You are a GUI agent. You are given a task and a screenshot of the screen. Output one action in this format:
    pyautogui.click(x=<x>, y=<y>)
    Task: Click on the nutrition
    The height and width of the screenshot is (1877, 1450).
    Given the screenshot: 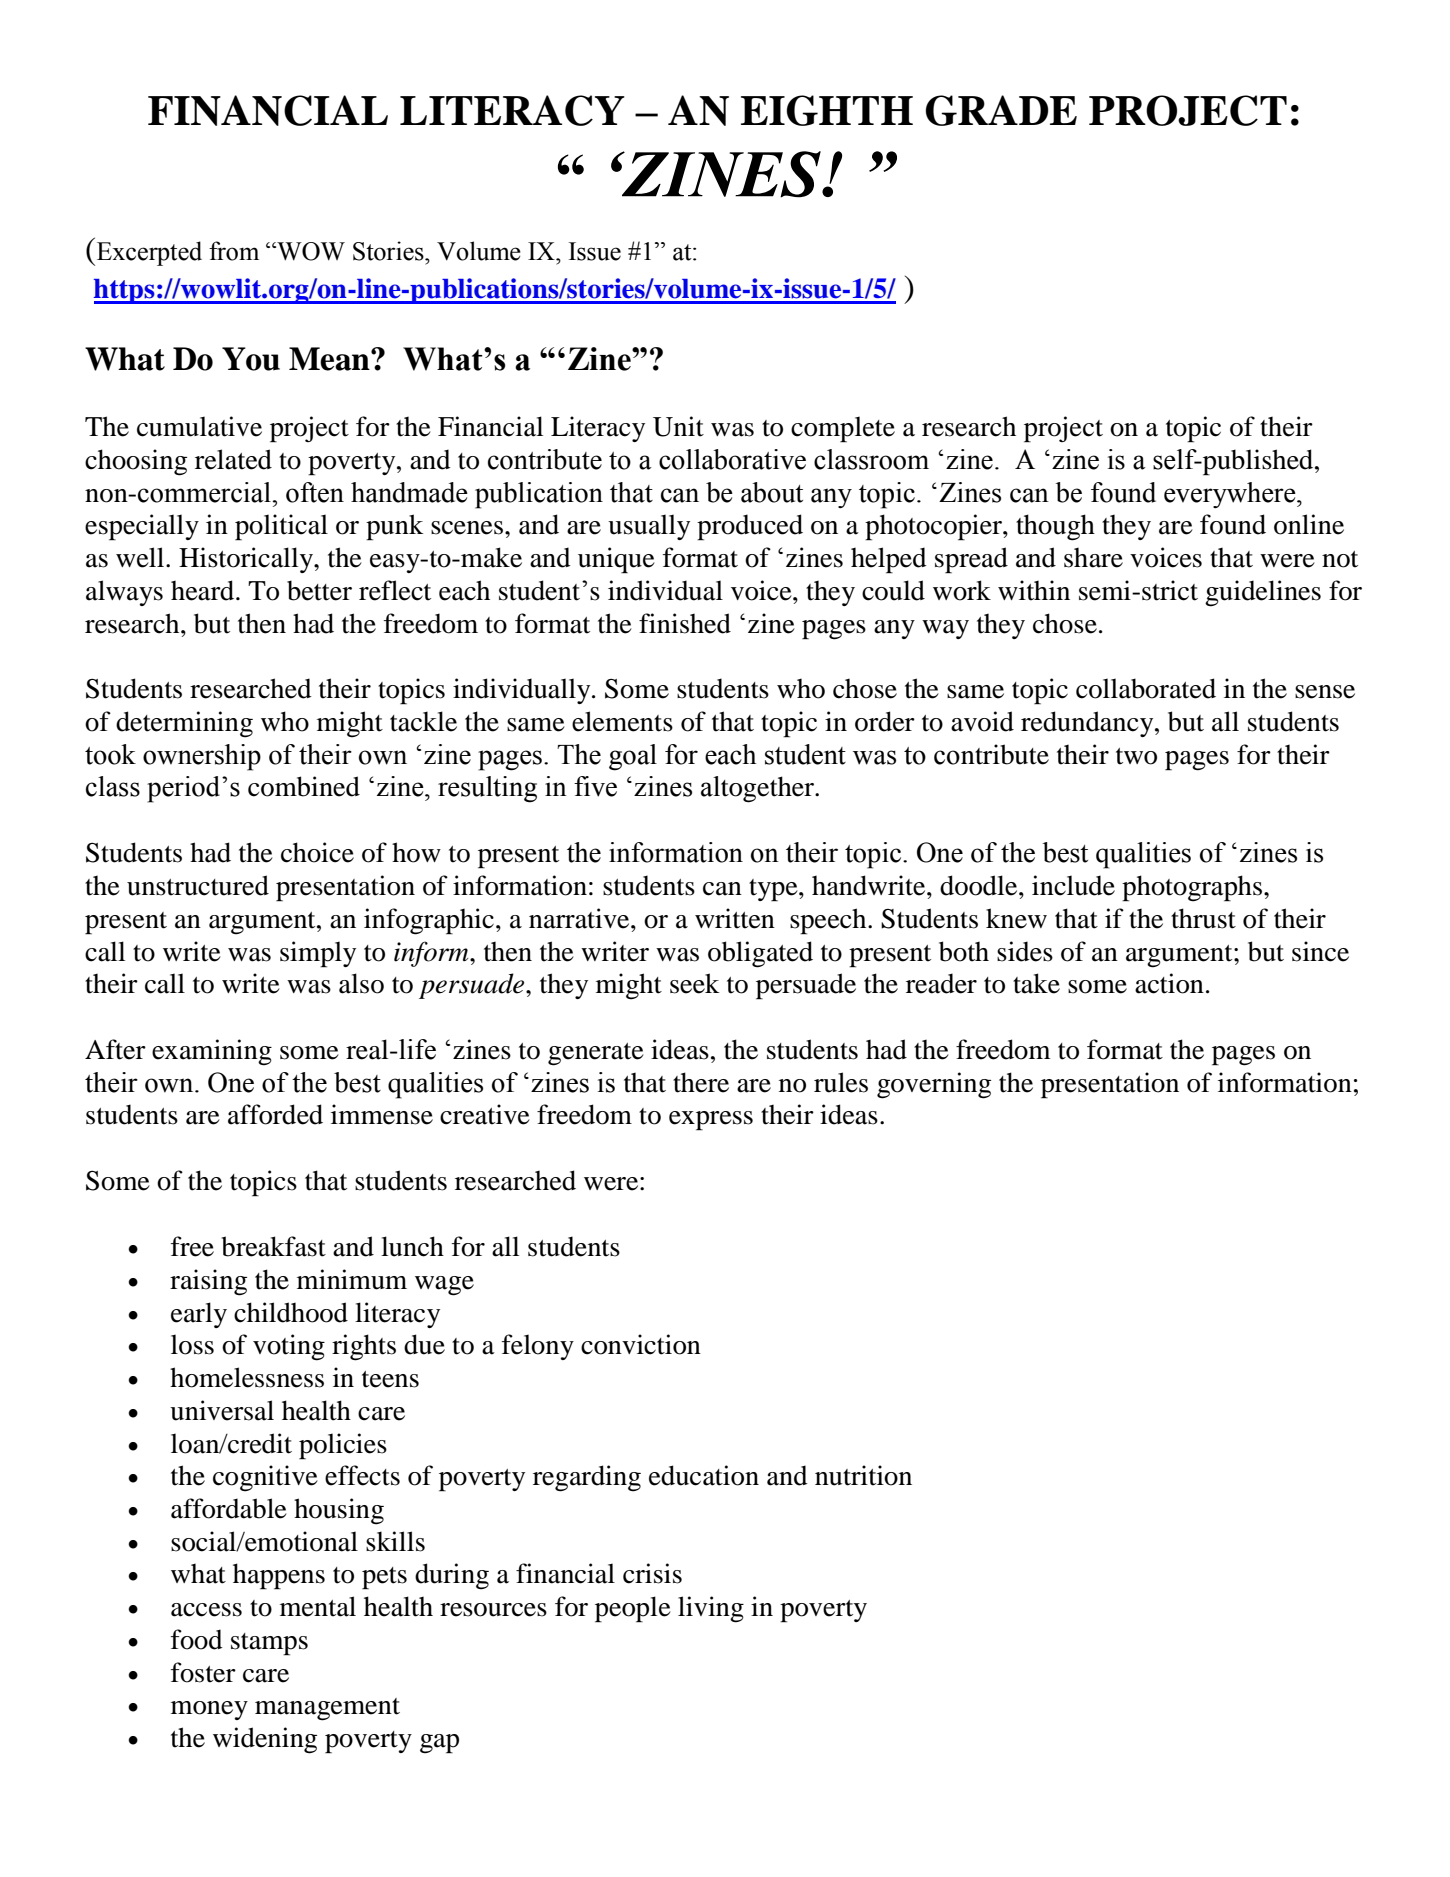 What is the action you would take?
    pyautogui.click(x=863, y=1475)
